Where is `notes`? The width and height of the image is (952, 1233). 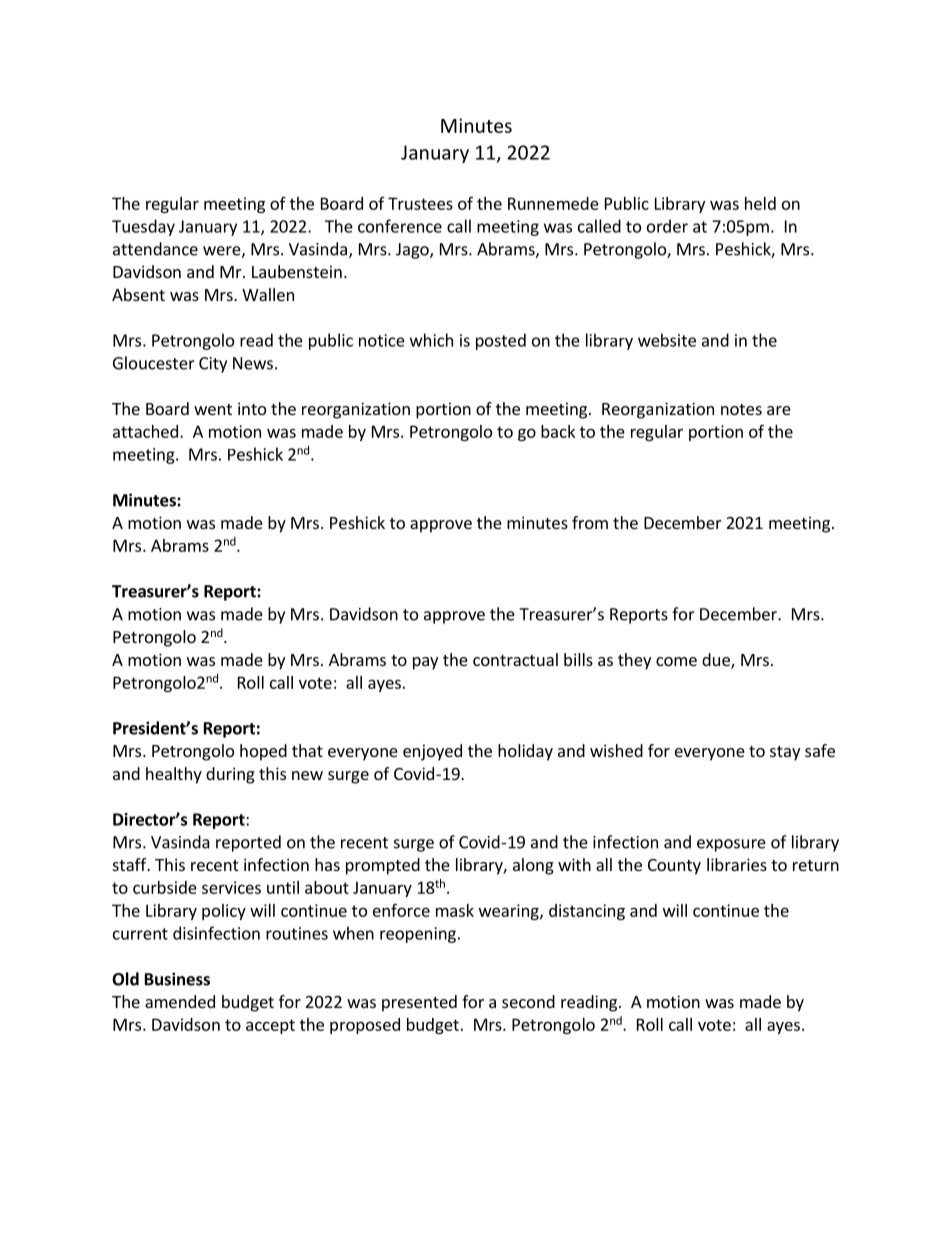
notes is located at coordinates (741, 409).
